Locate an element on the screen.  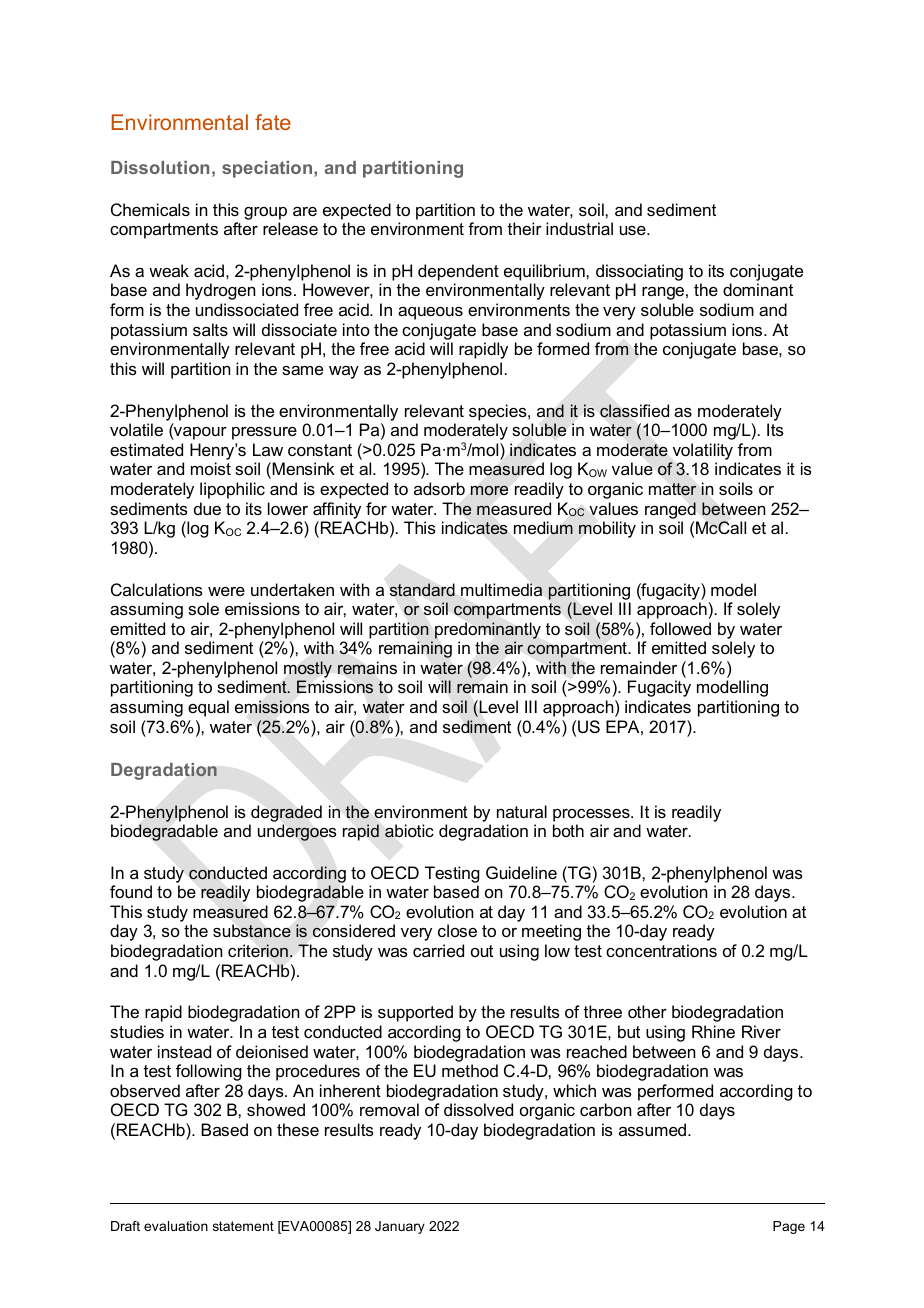
their is located at coordinates (524, 228).
